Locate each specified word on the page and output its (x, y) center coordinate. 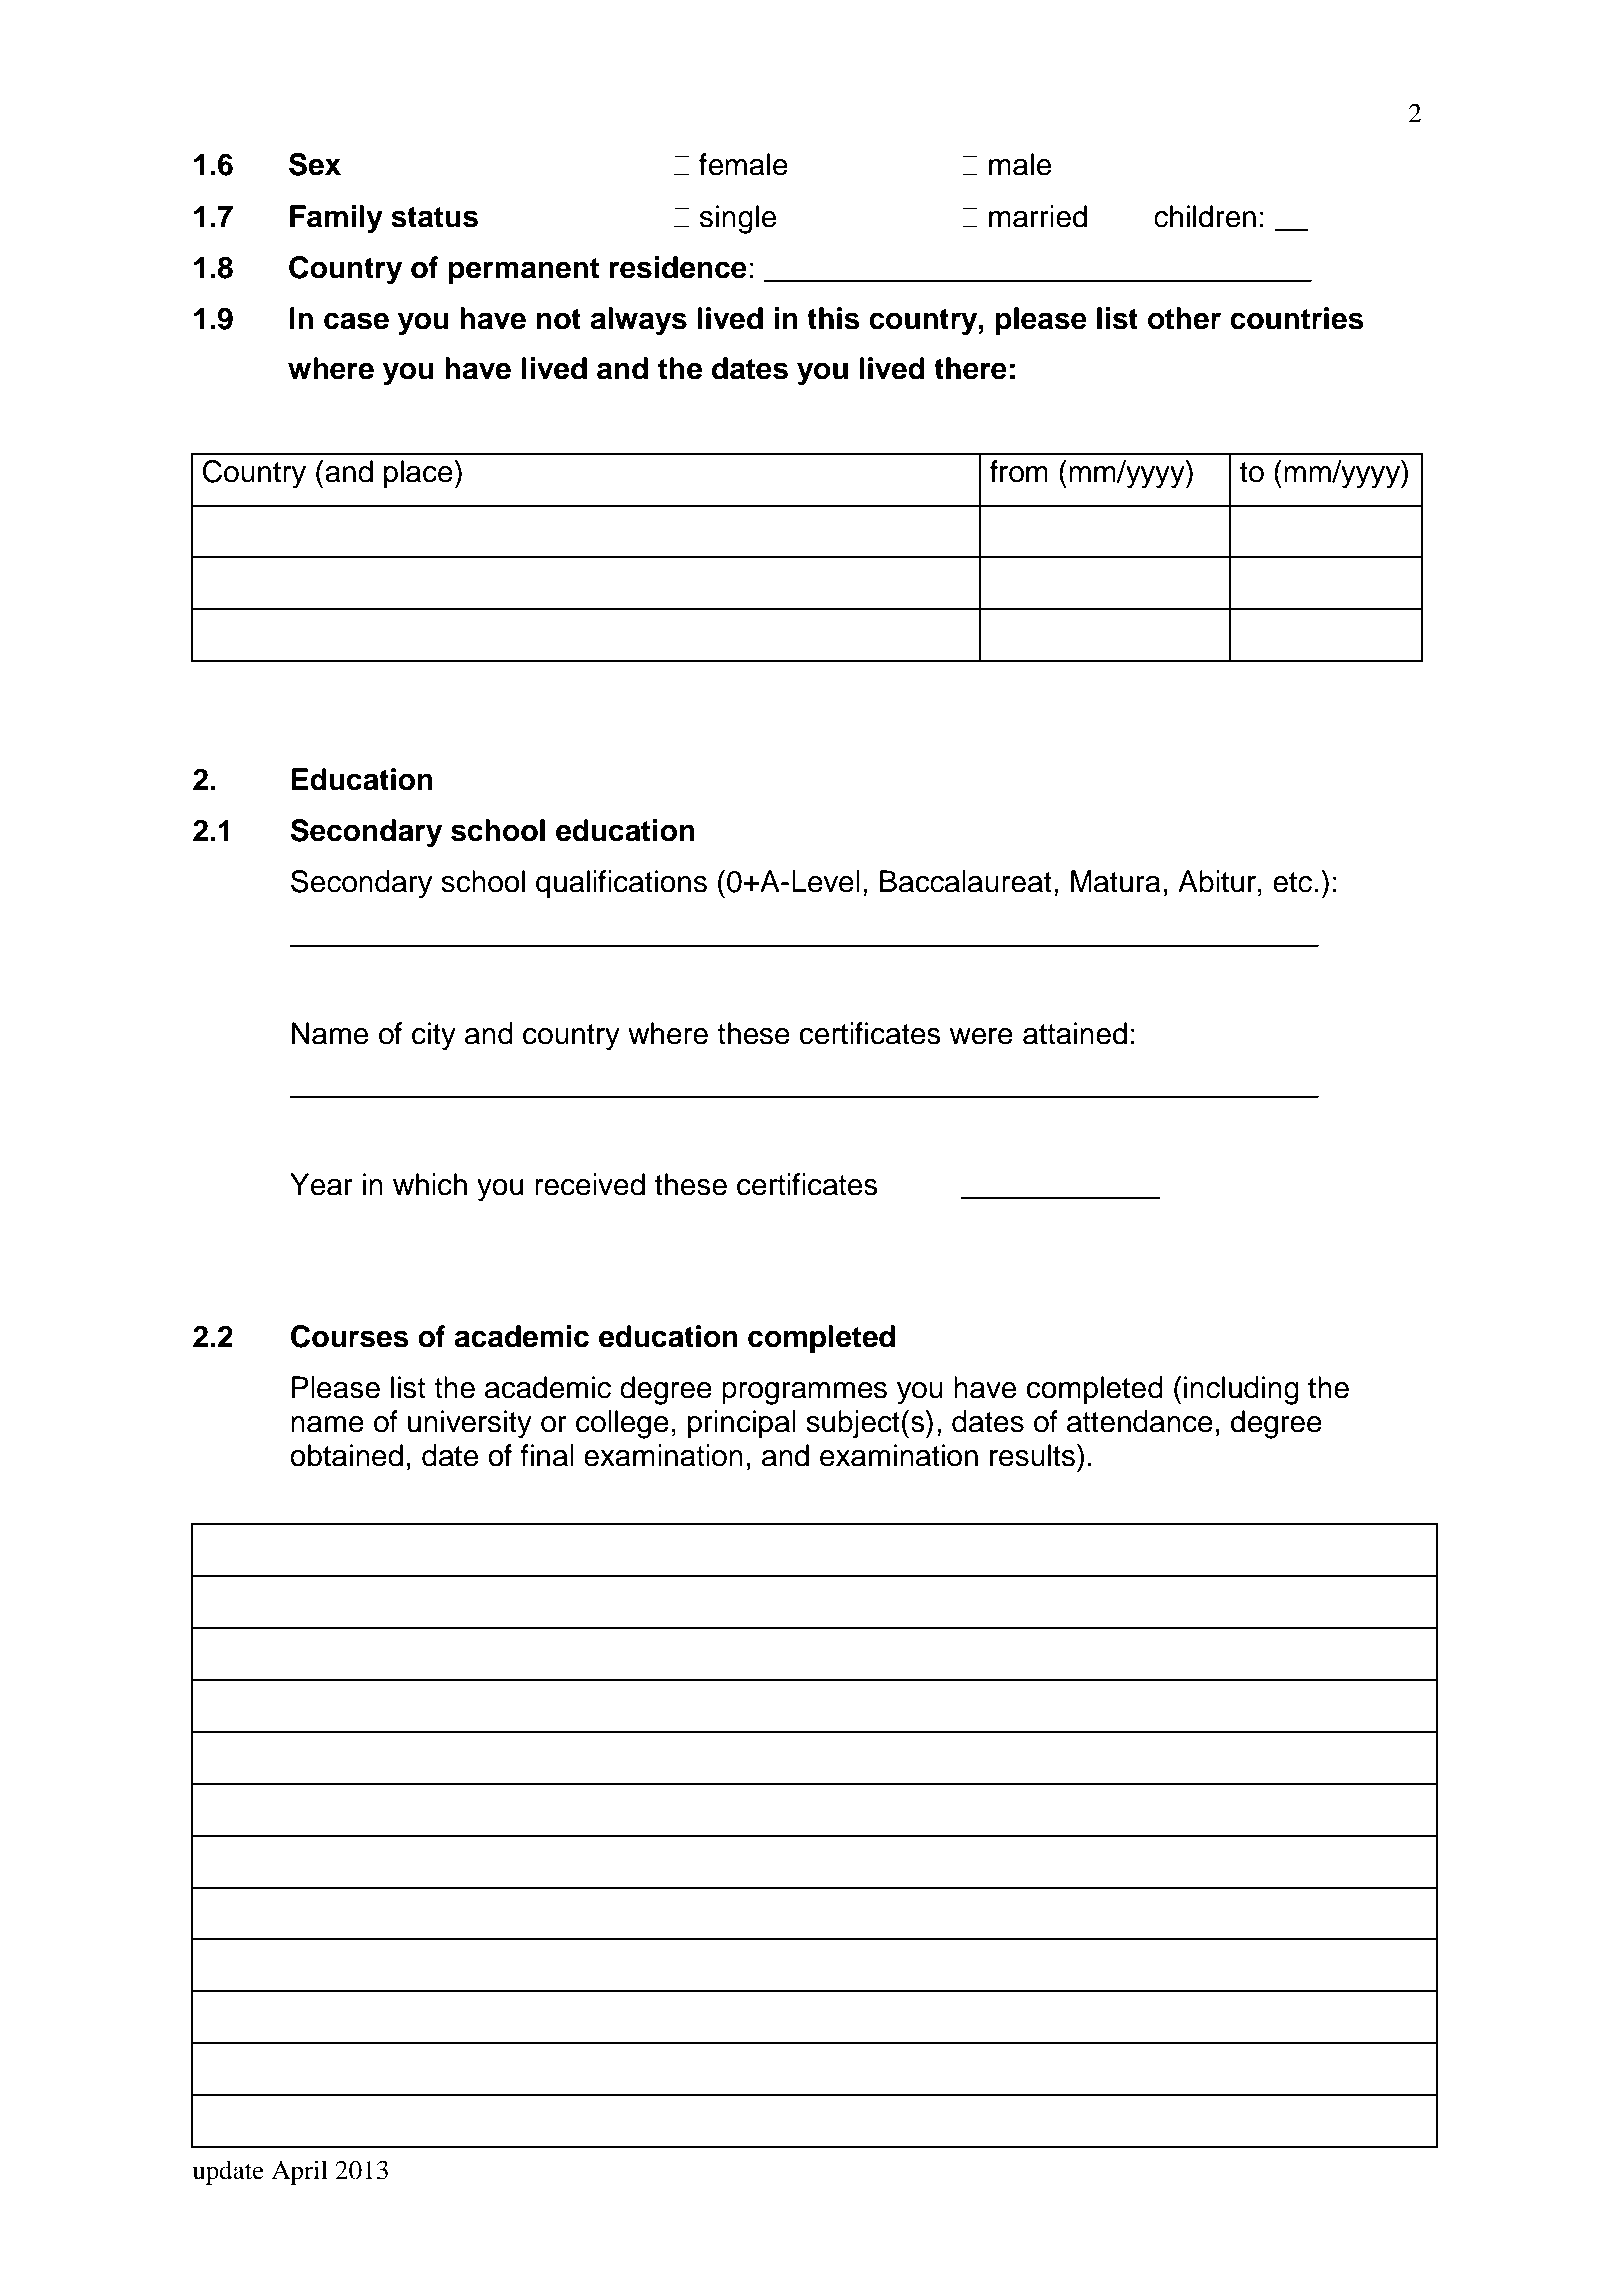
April (299, 2172)
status (434, 217)
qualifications (621, 884)
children (1205, 216)
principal (742, 1424)
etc (1294, 882)
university (470, 1424)
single (738, 219)
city (434, 1036)
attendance (1140, 1421)
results (1032, 1455)
